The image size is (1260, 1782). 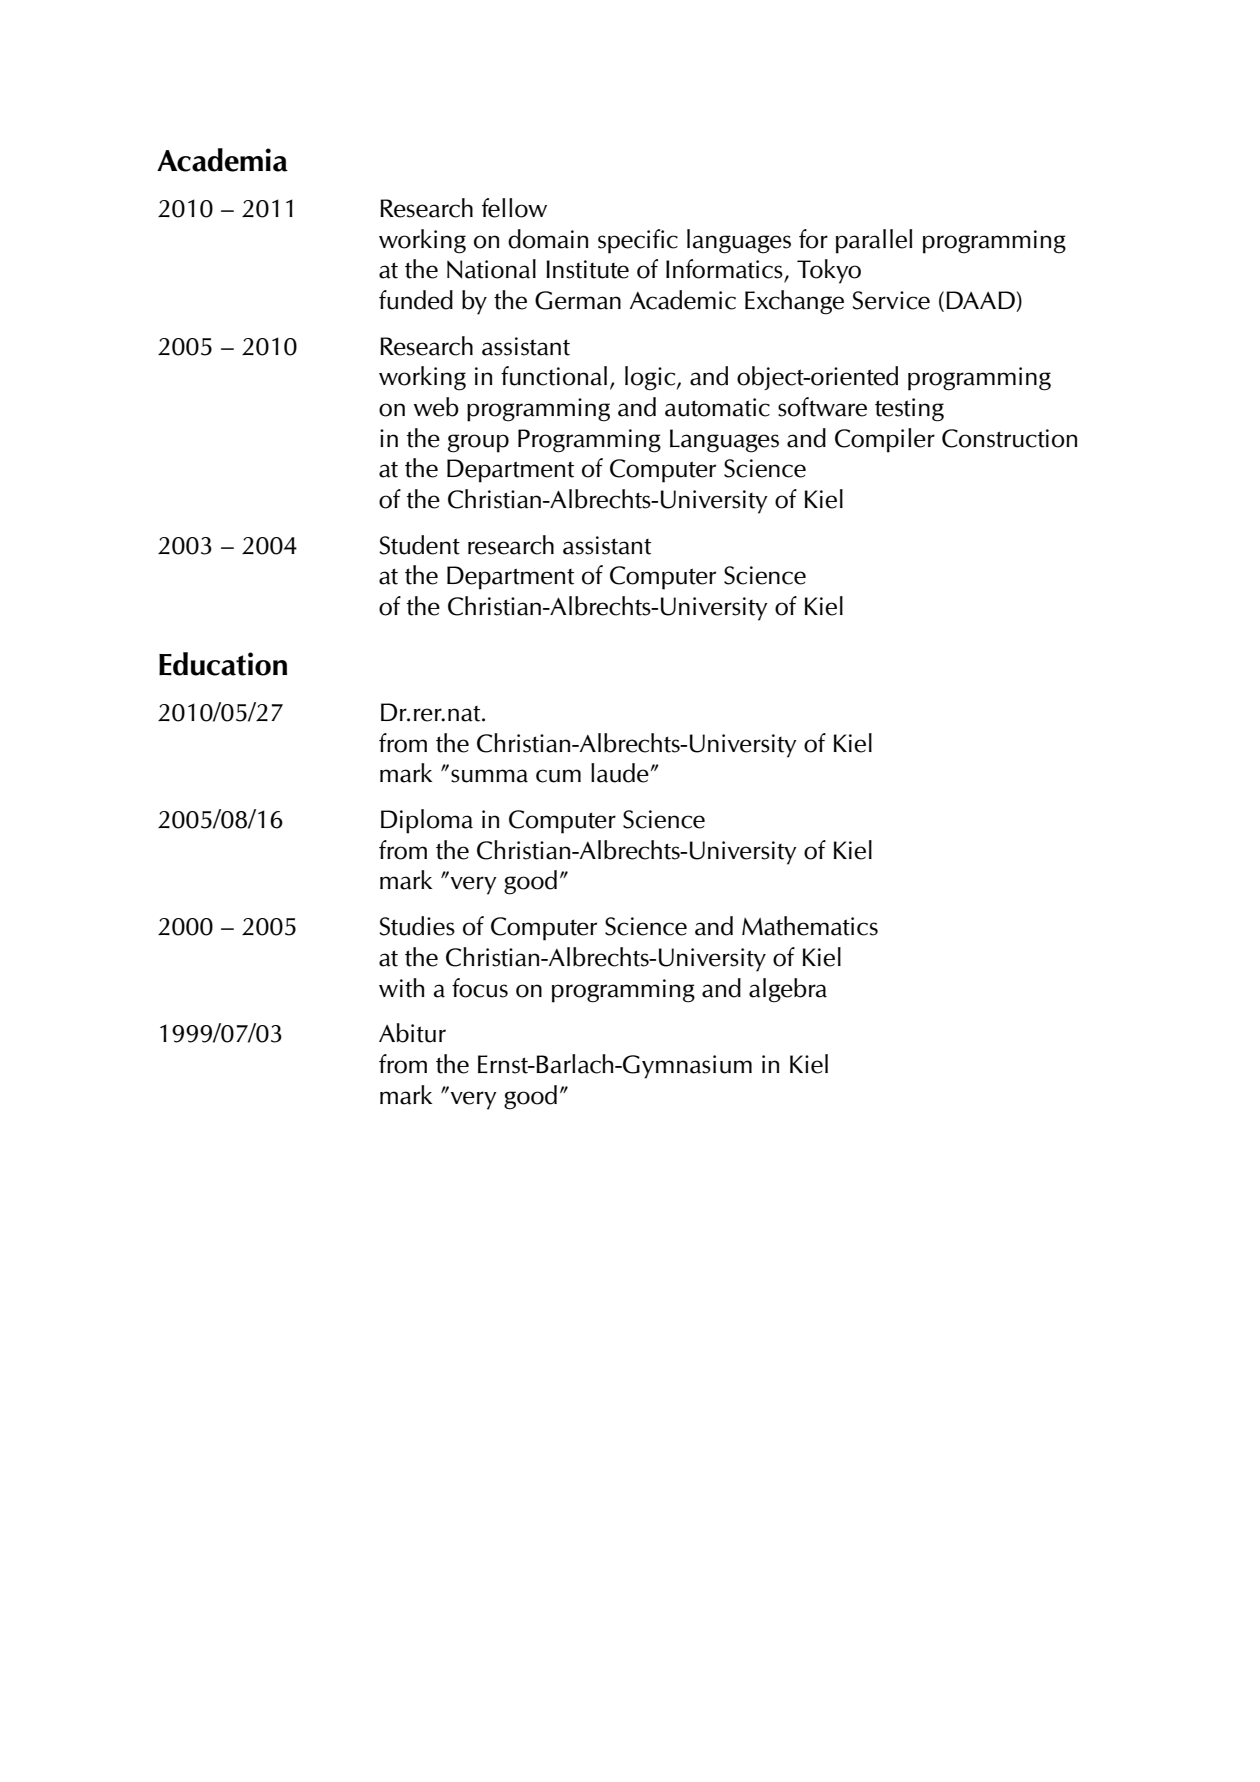 What do you see at coordinates (402, 988) in the document?
I see `with` at bounding box center [402, 988].
